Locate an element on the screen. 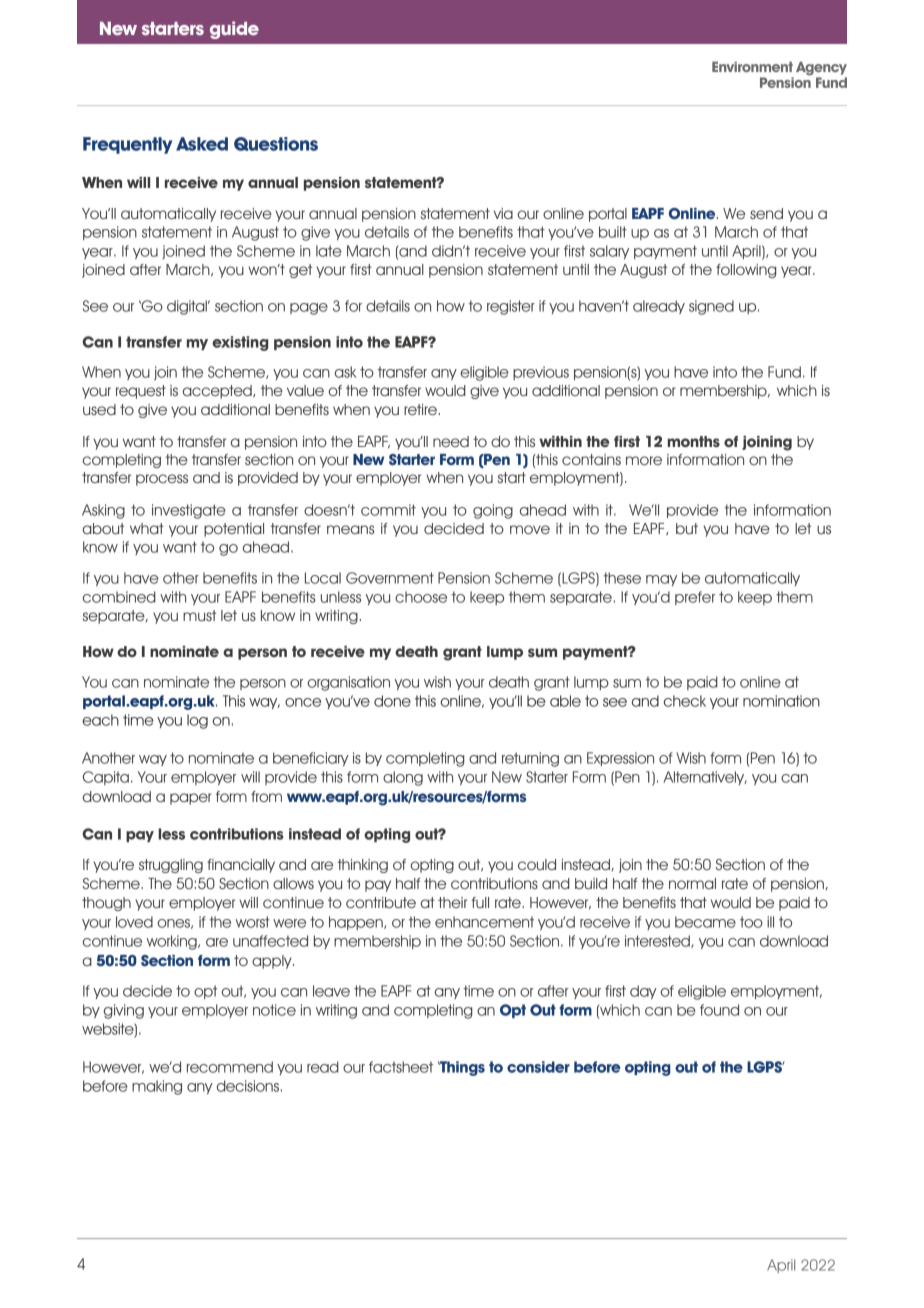 The image size is (924, 1308). retire is located at coordinates (420, 409).
